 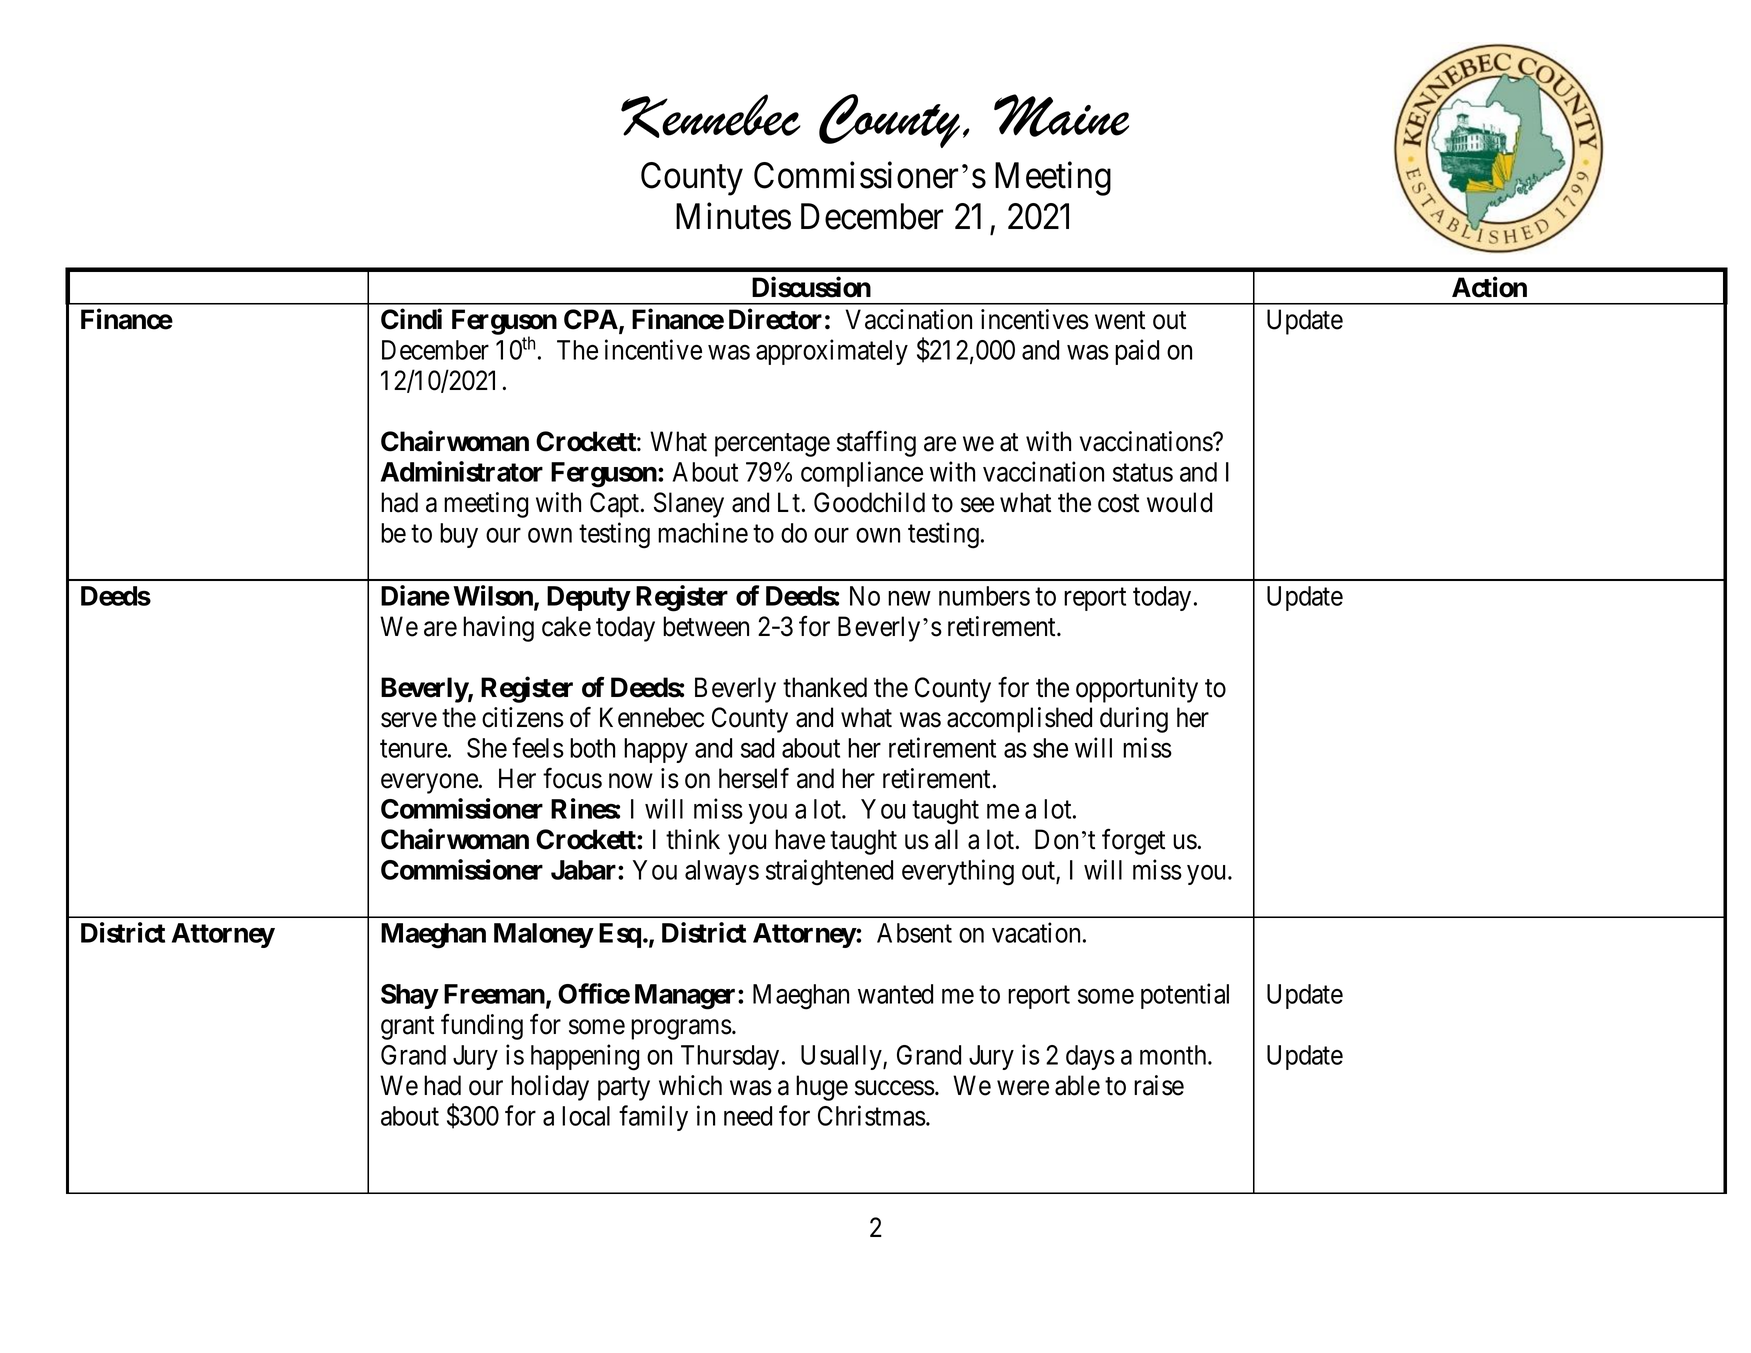 I want to click on opportunity, so click(x=1137, y=690).
